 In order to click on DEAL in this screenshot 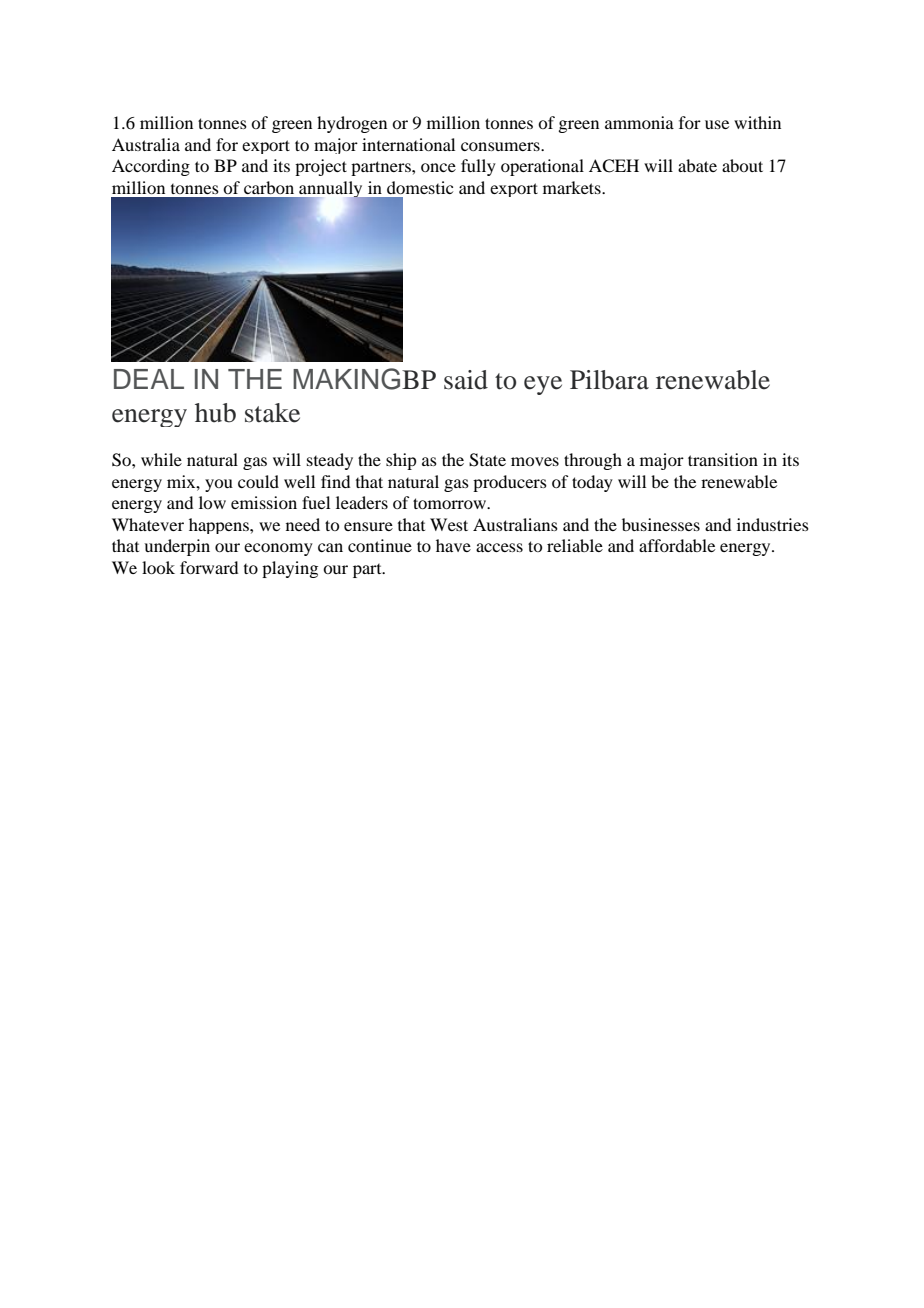, I will do `click(149, 379)`.
